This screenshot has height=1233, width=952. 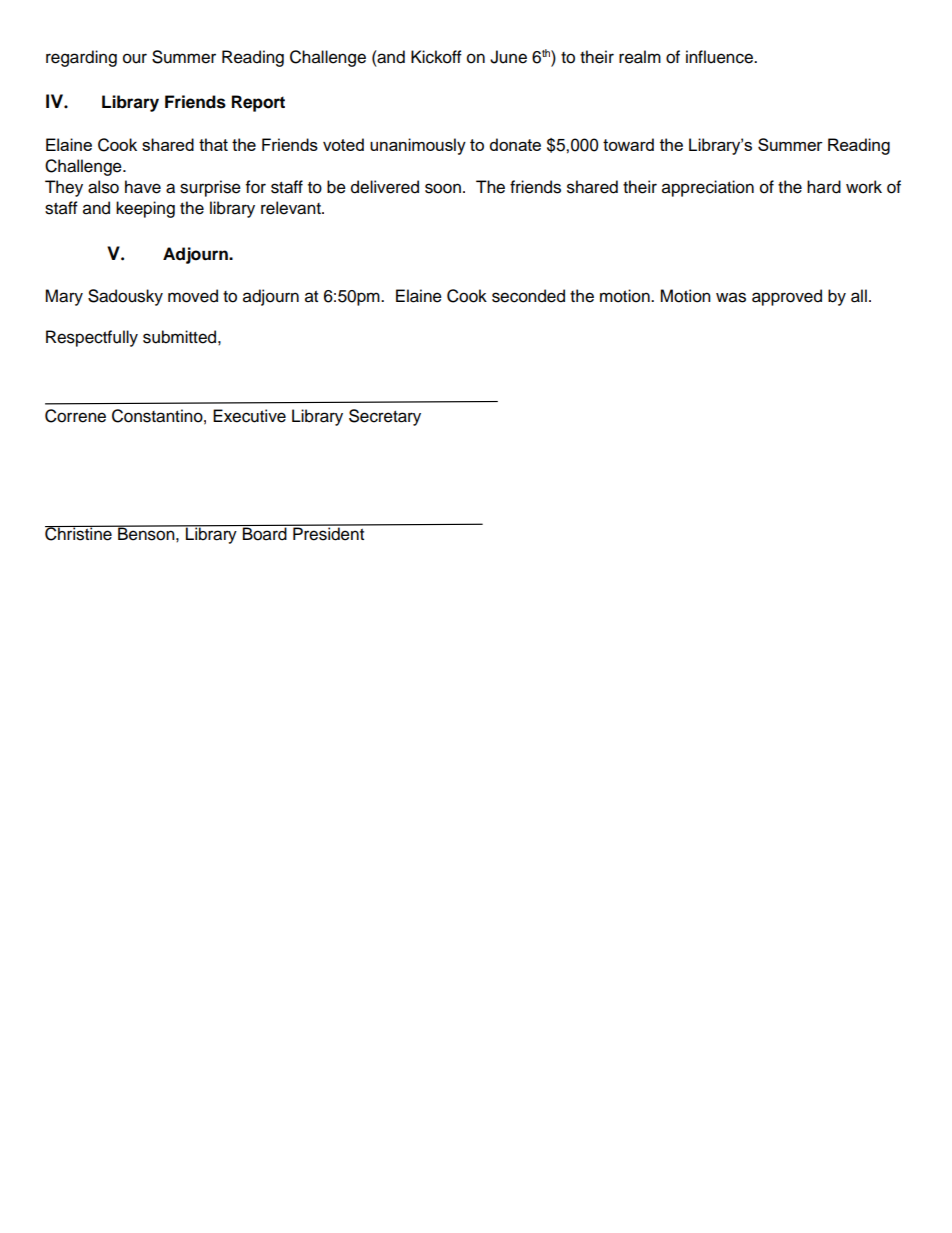 What do you see at coordinates (436, 57) in the screenshot?
I see `Kickoff` at bounding box center [436, 57].
